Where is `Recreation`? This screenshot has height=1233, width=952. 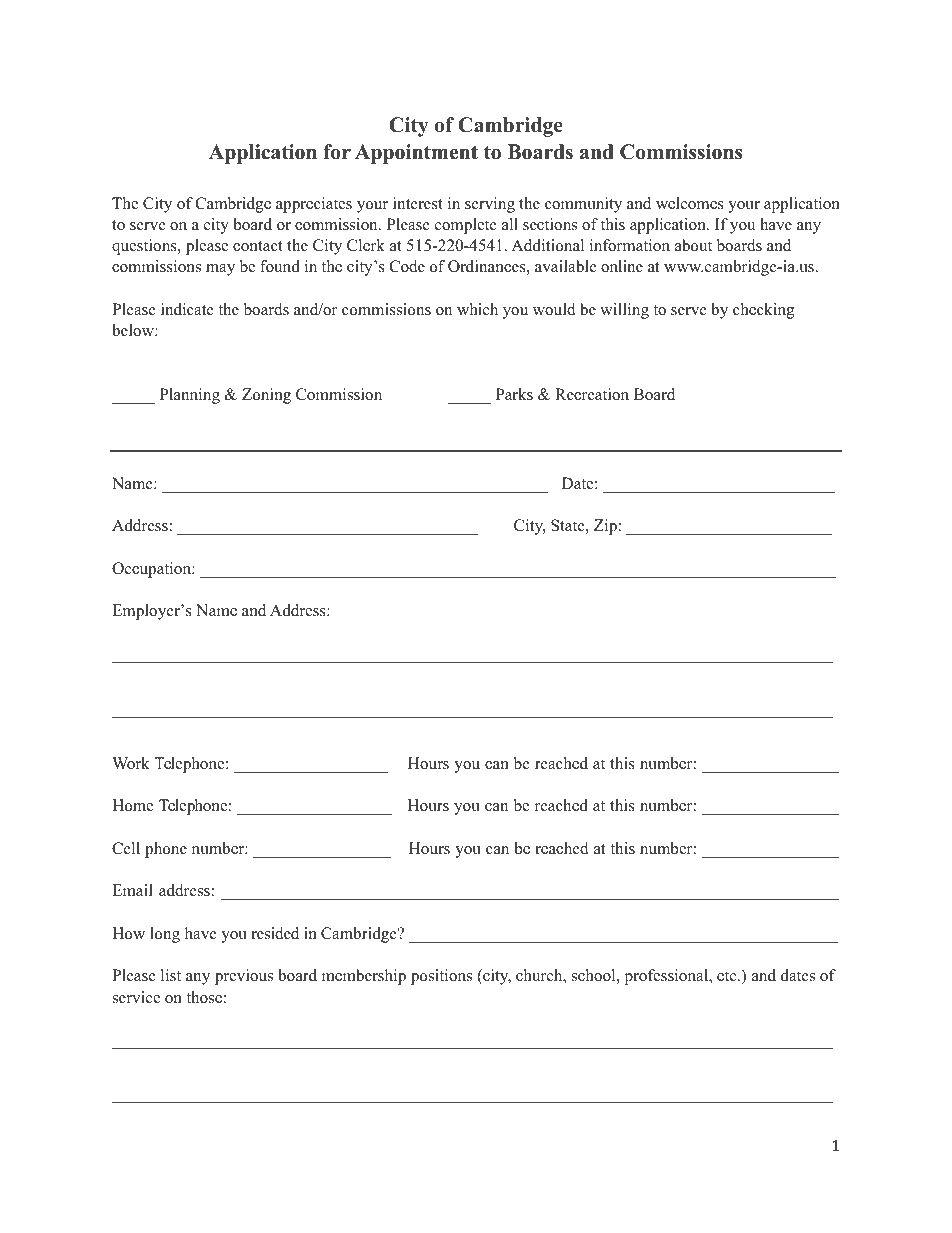 Recreation is located at coordinates (592, 394).
